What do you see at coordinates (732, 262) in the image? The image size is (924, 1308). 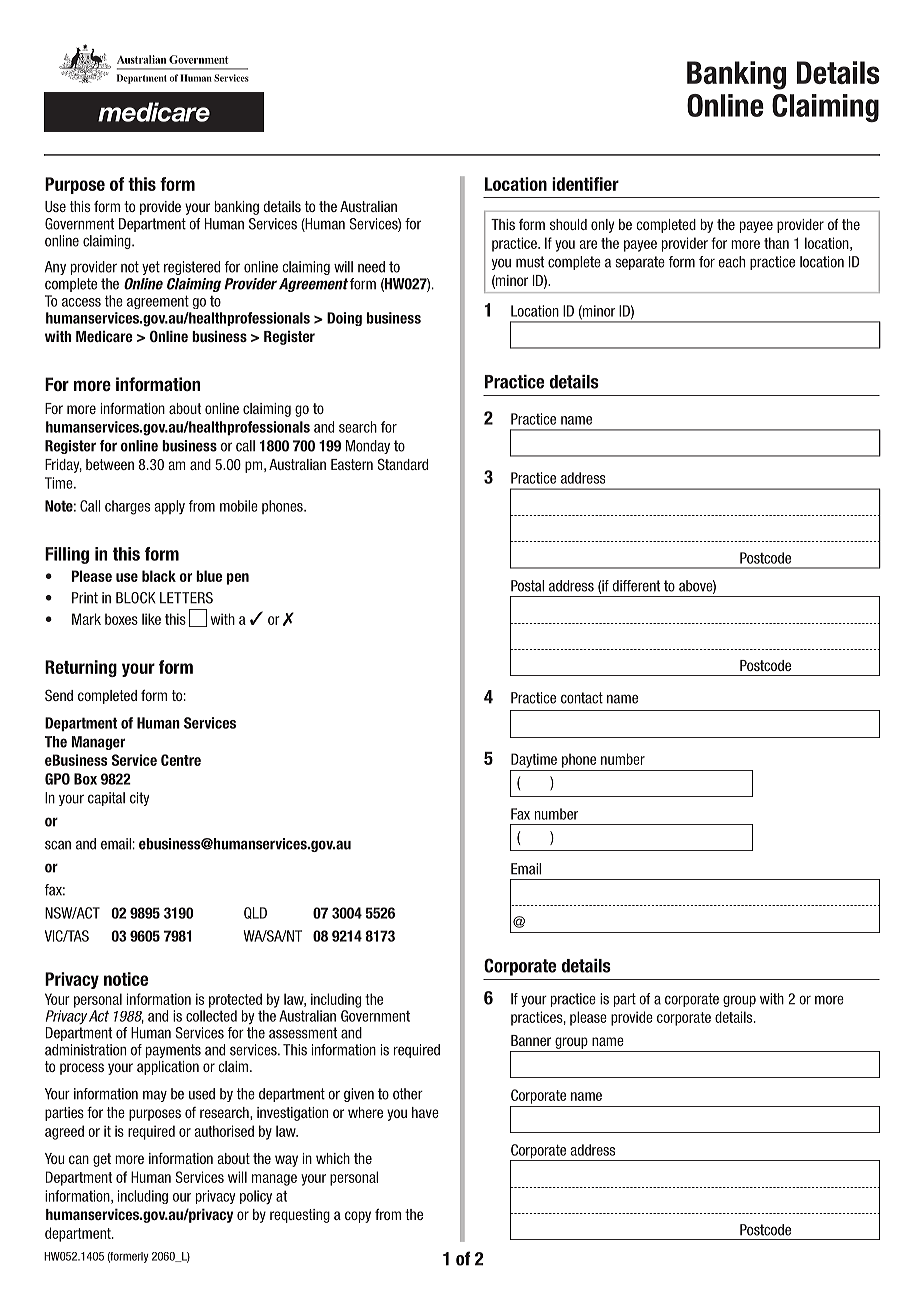 I see `each` at bounding box center [732, 262].
